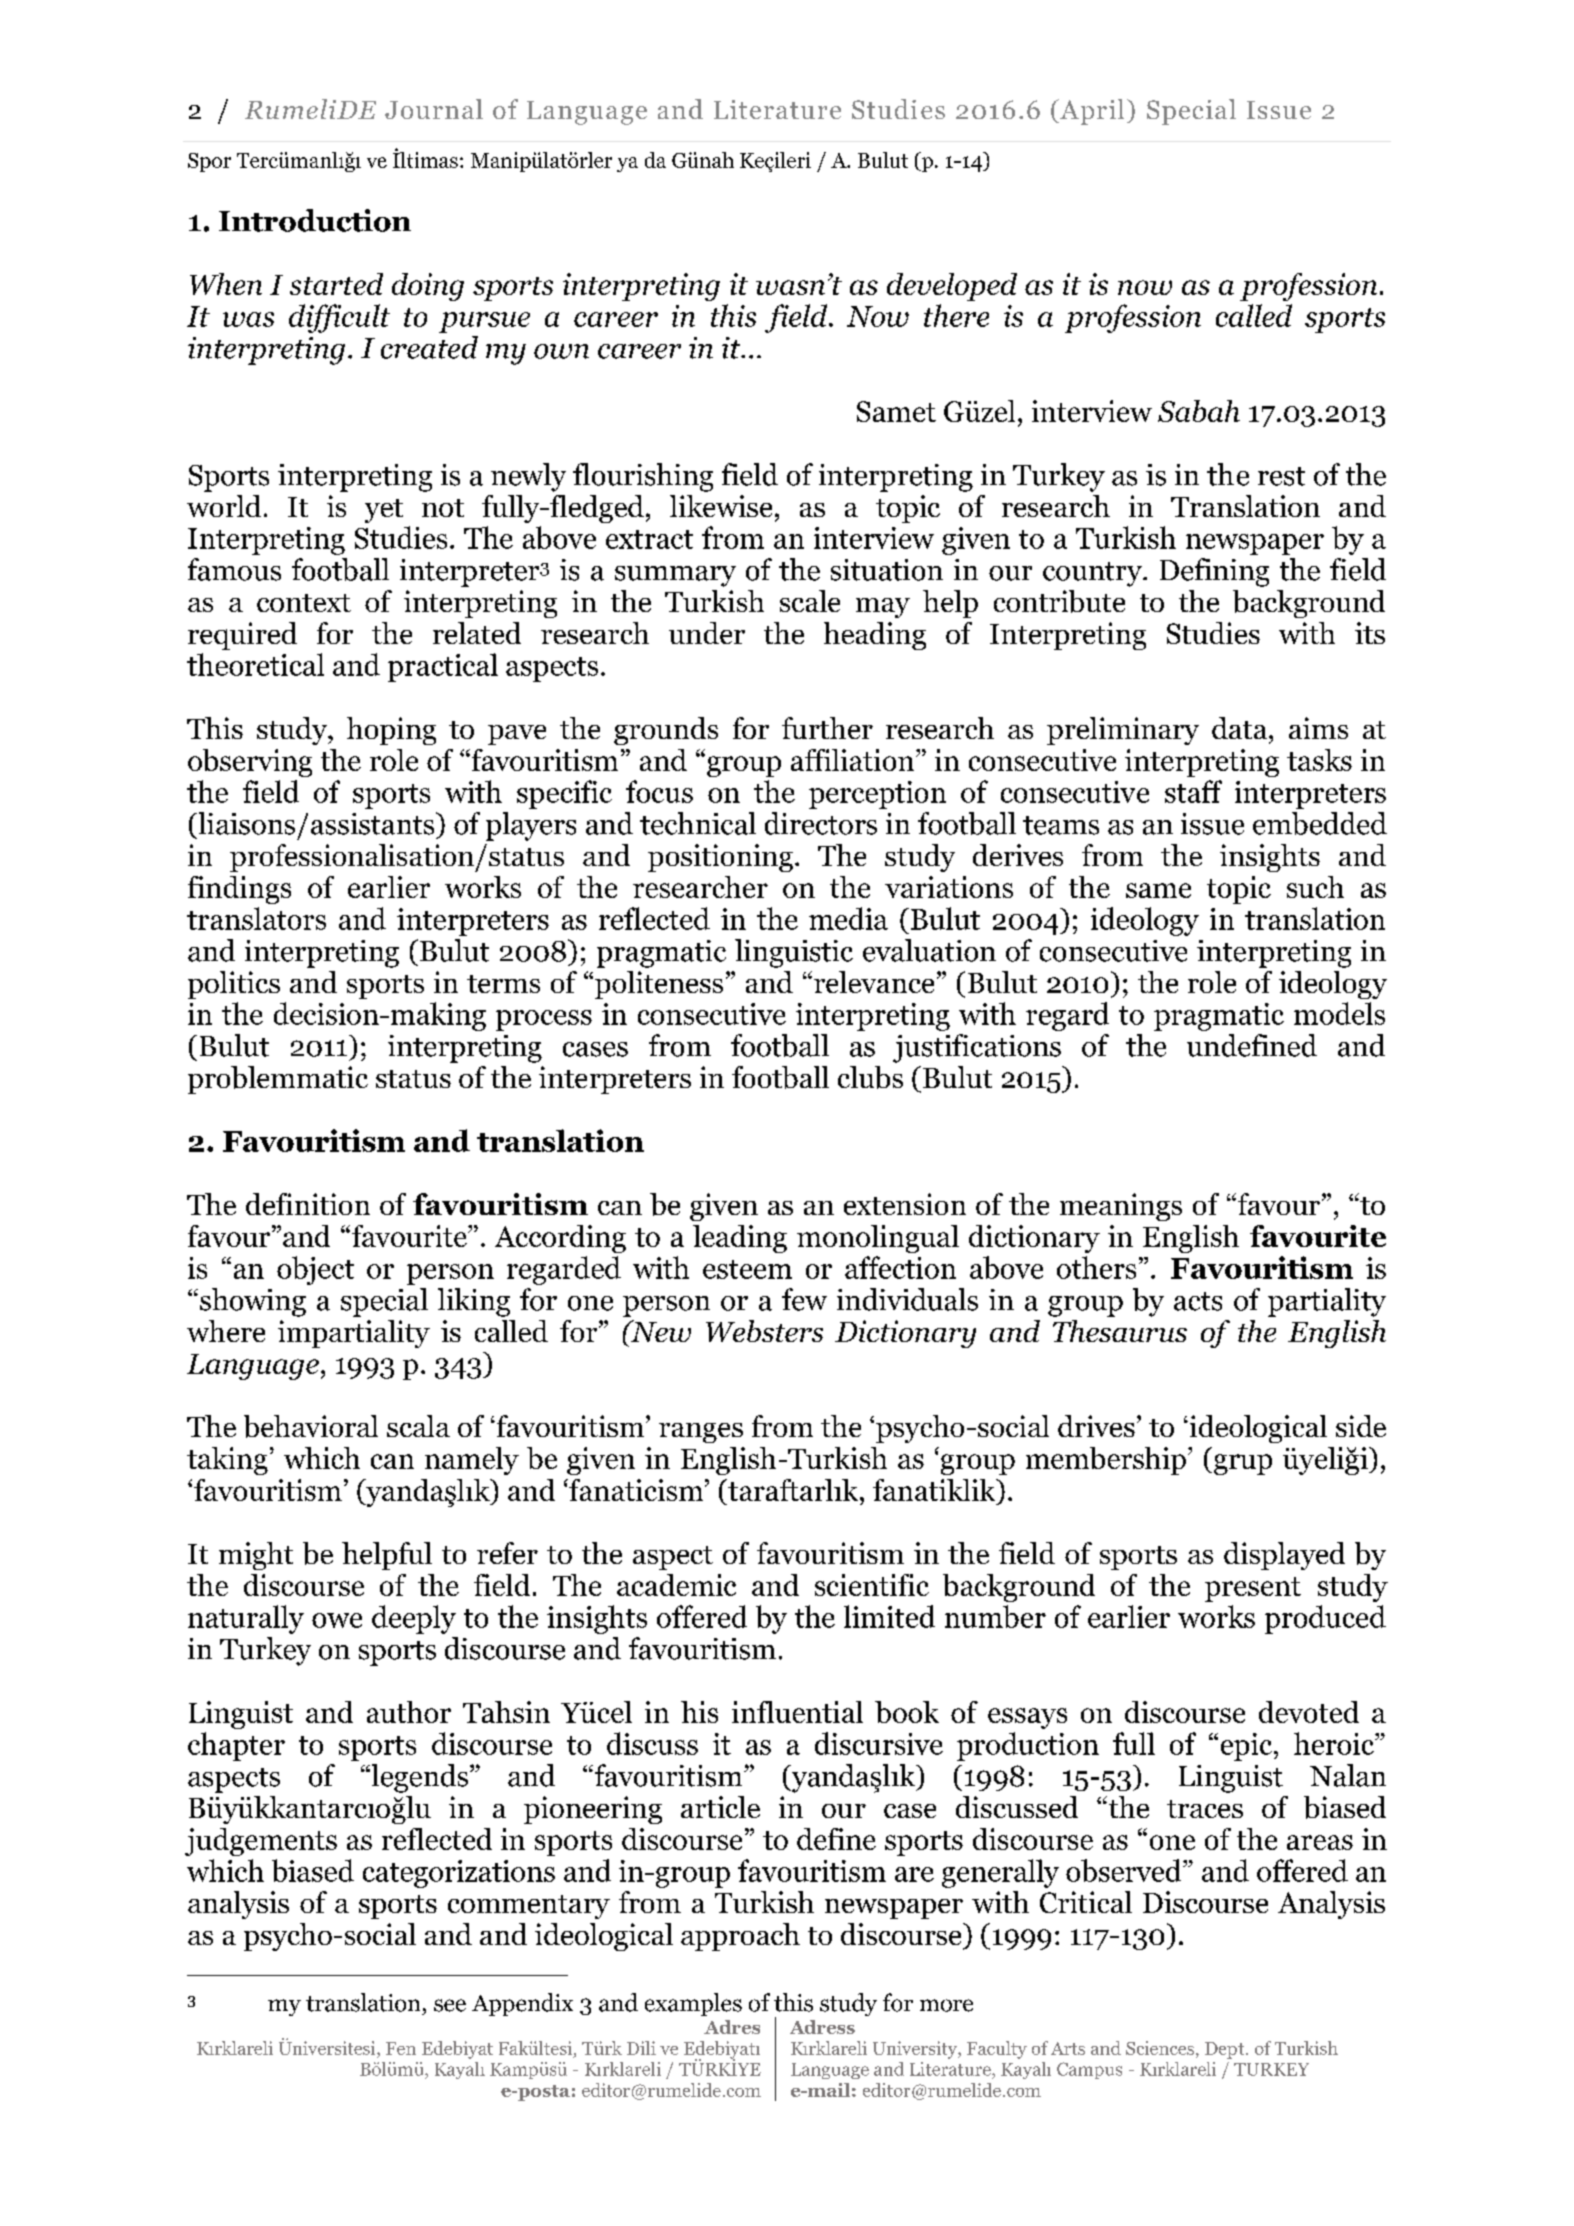 This screenshot has height=2226, width=1574. Describe the element at coordinates (1198, 1301) in the screenshot. I see `acts` at that location.
